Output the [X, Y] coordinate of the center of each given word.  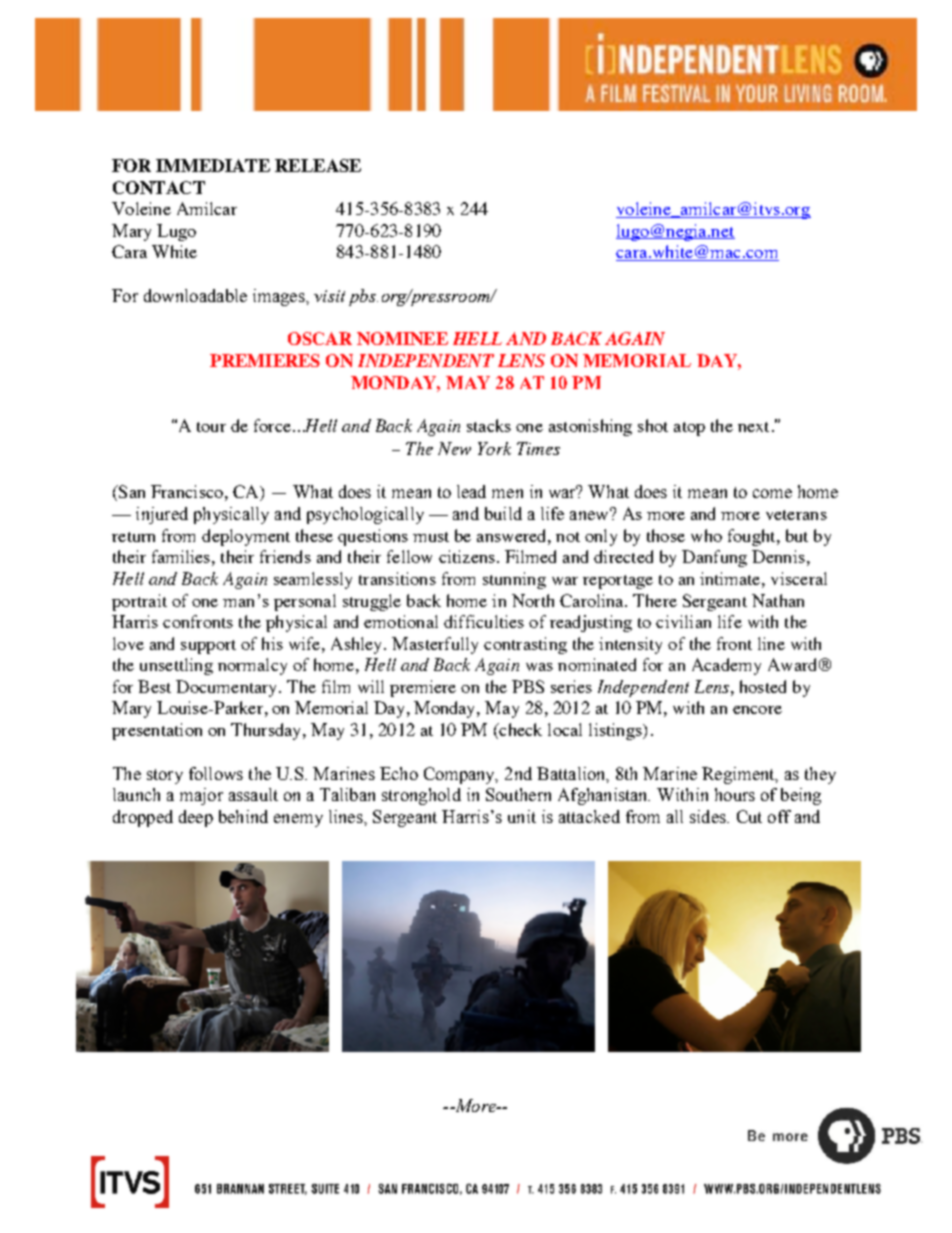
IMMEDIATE [213, 165]
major [201, 796]
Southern [518, 794]
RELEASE [318, 165]
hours [735, 794]
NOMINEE [402, 338]
